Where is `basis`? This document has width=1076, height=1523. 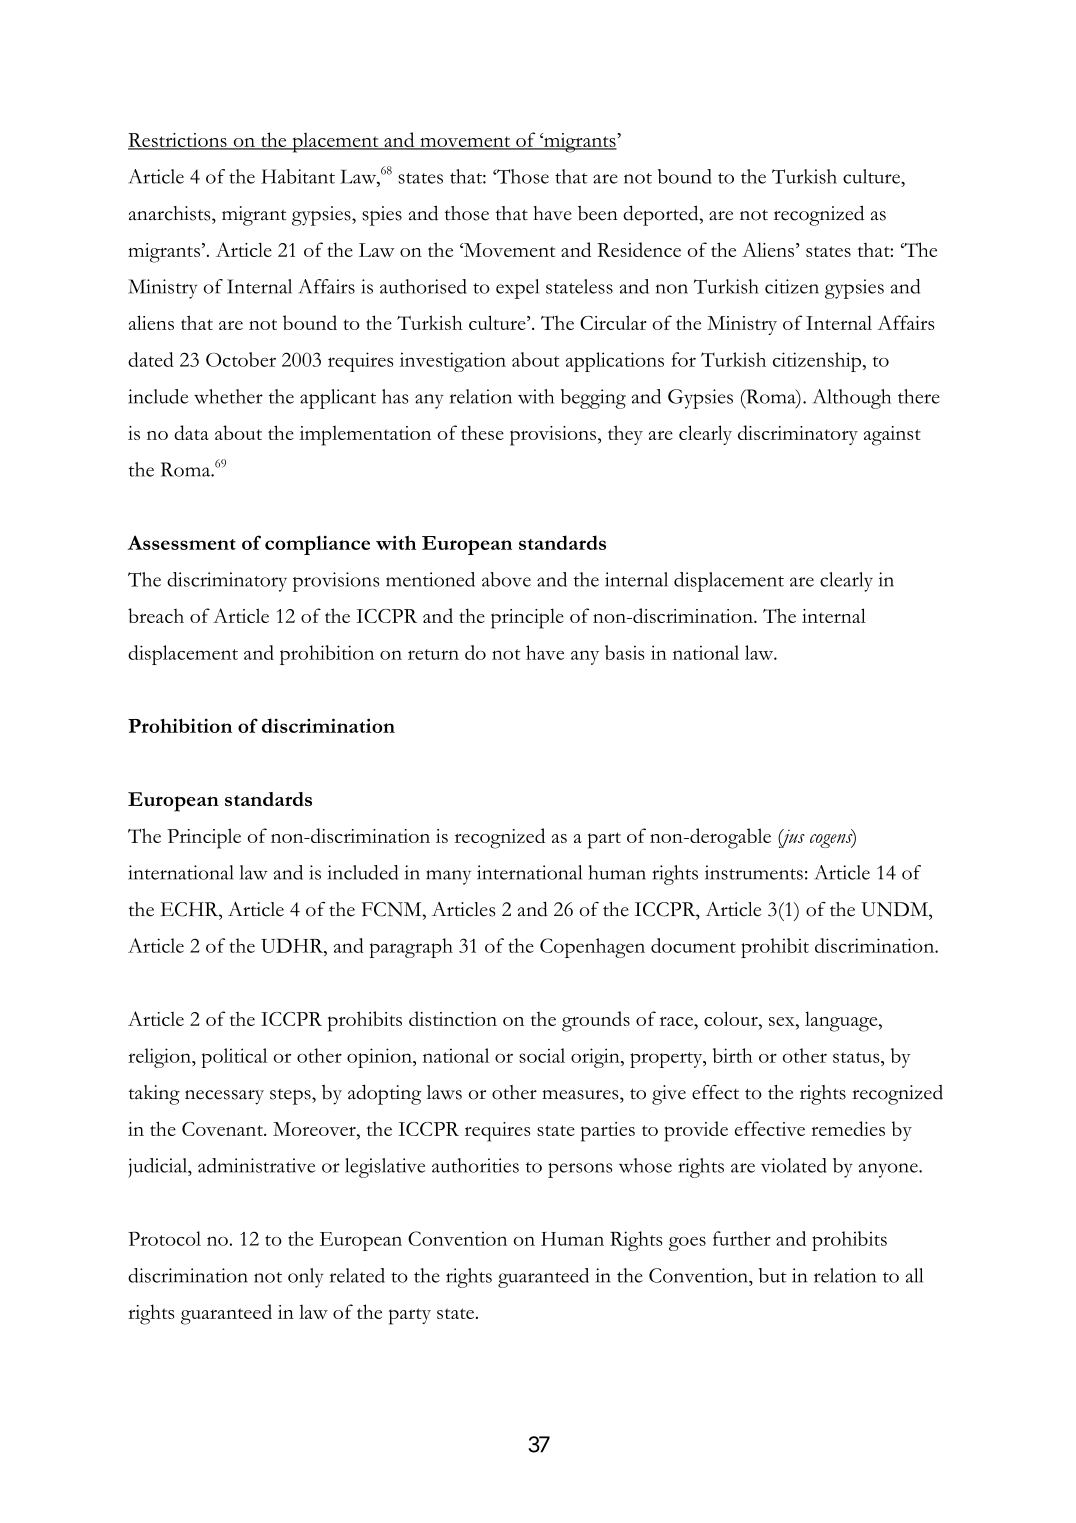 basis is located at coordinates (624, 652).
